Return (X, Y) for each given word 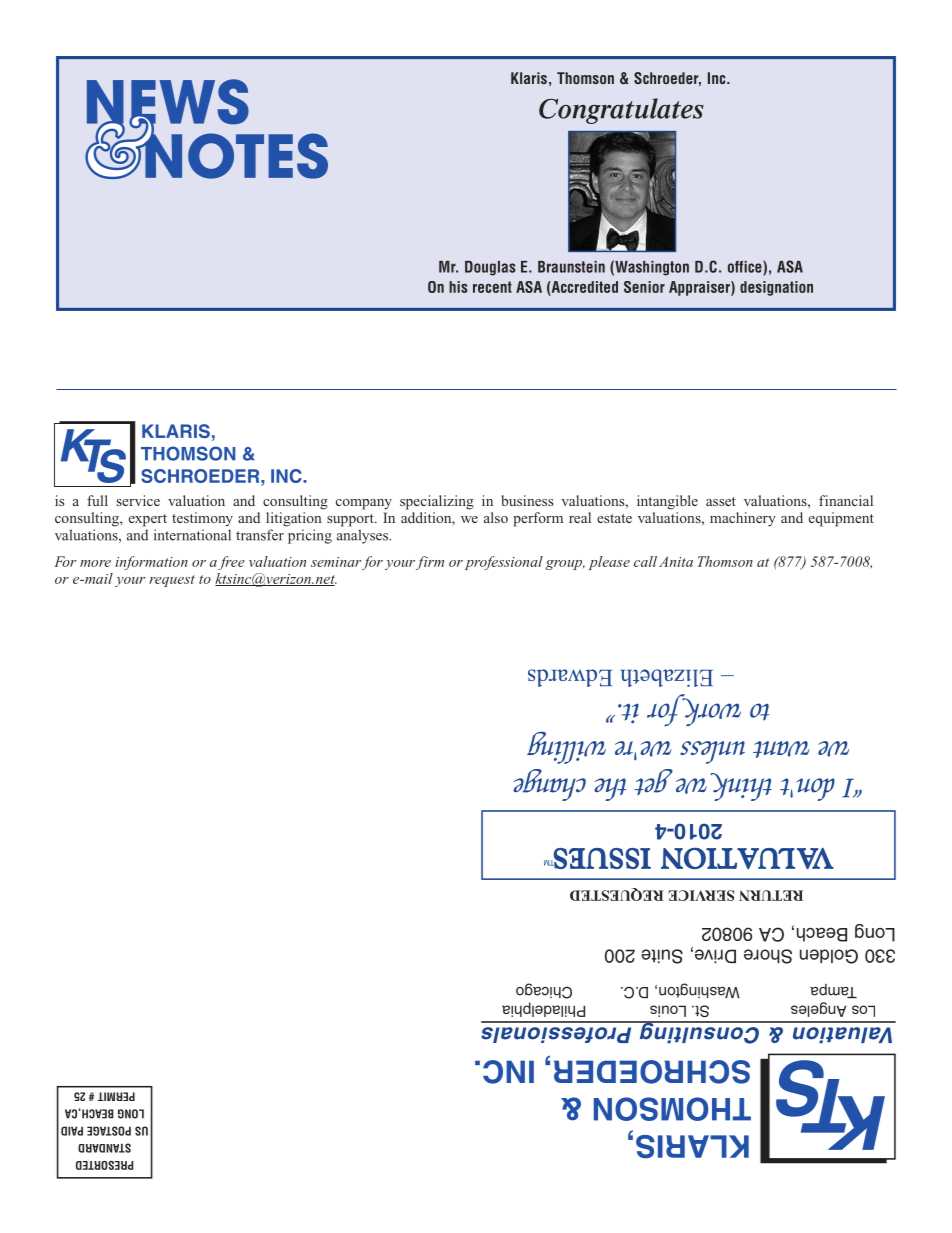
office (746, 266)
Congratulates (621, 111)
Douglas (490, 268)
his (458, 287)
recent (492, 287)
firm (430, 563)
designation (776, 288)
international (192, 535)
